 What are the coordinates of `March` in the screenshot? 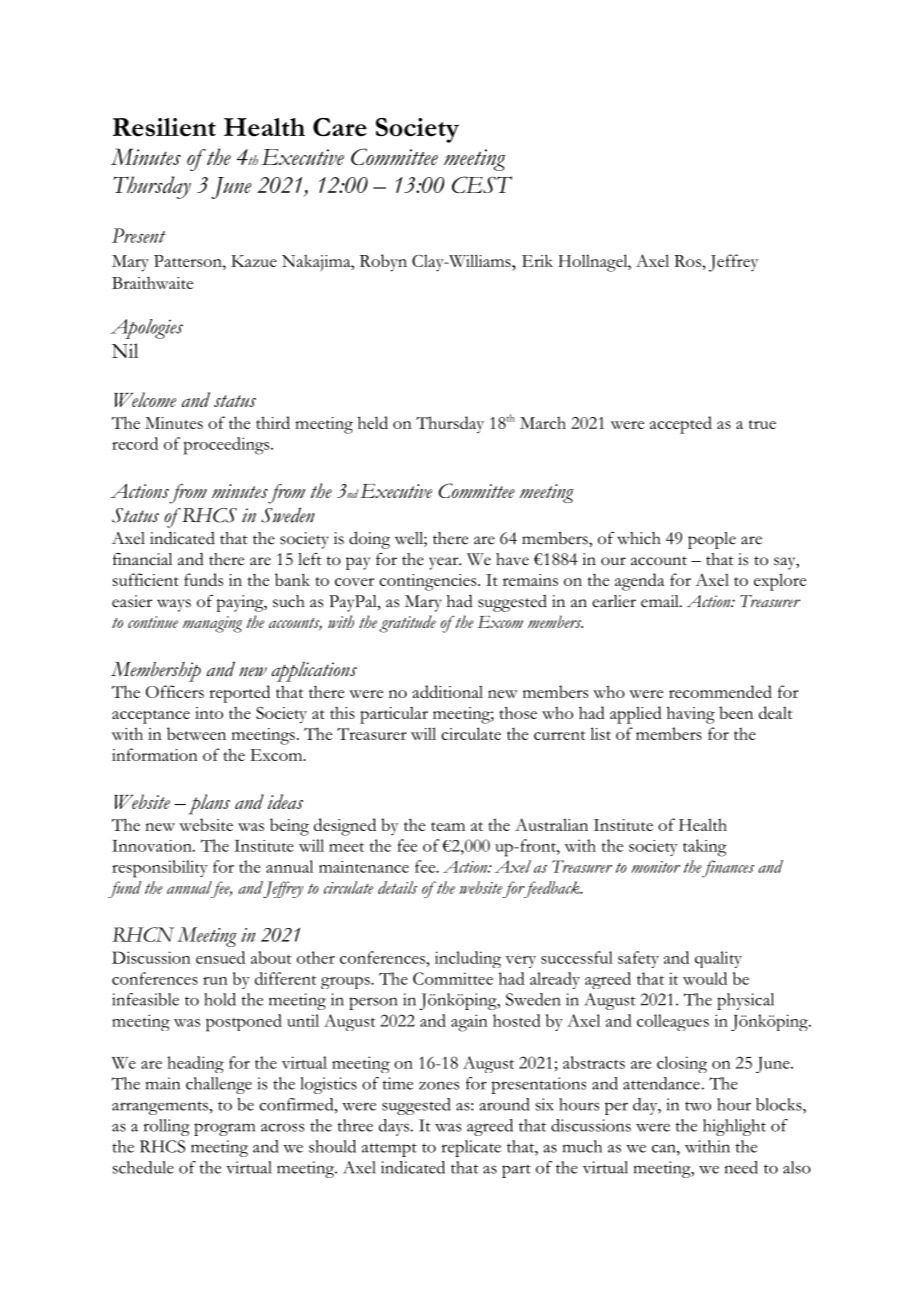 It's located at (543, 422).
